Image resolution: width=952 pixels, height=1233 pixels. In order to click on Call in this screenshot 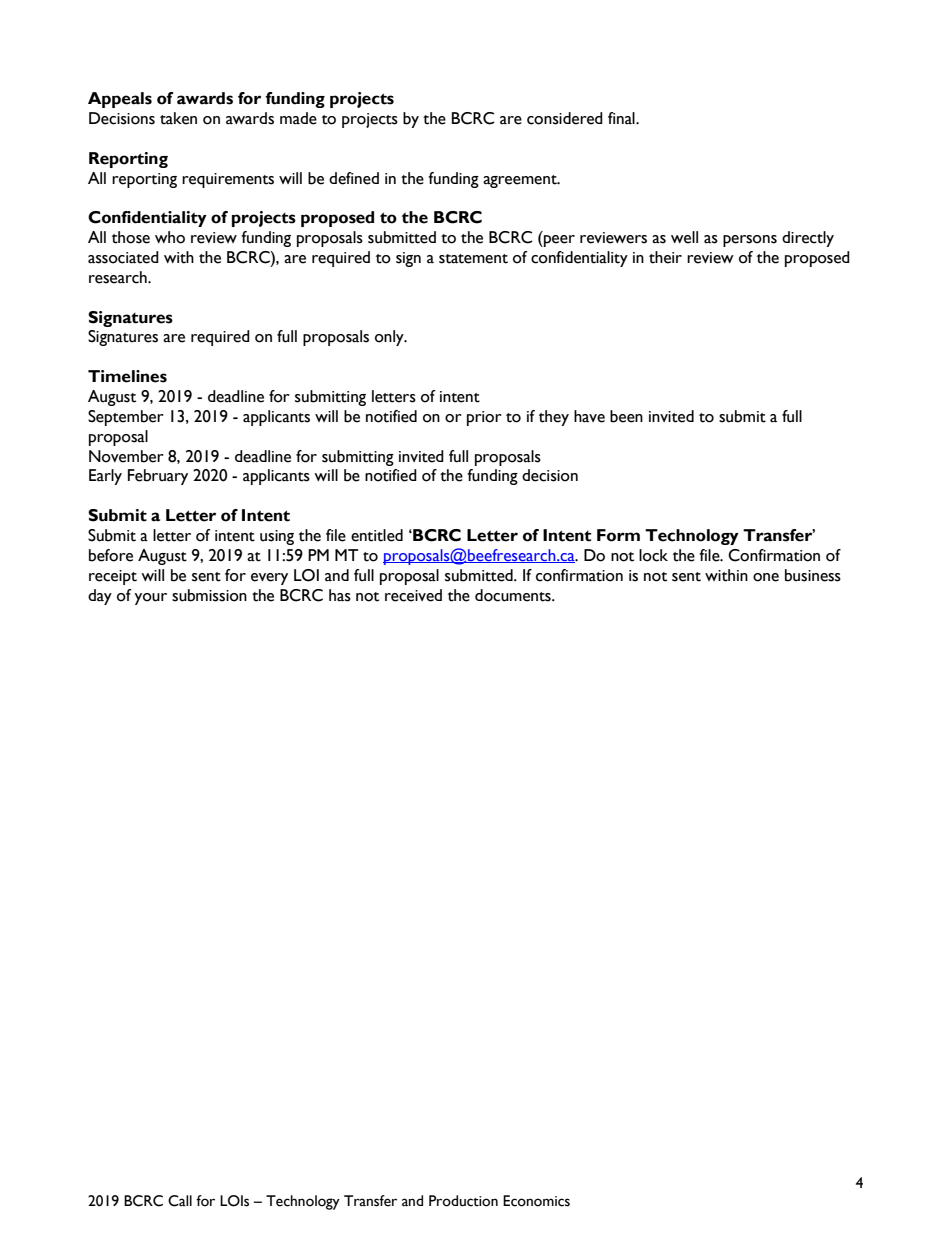, I will do `click(180, 1201)`.
